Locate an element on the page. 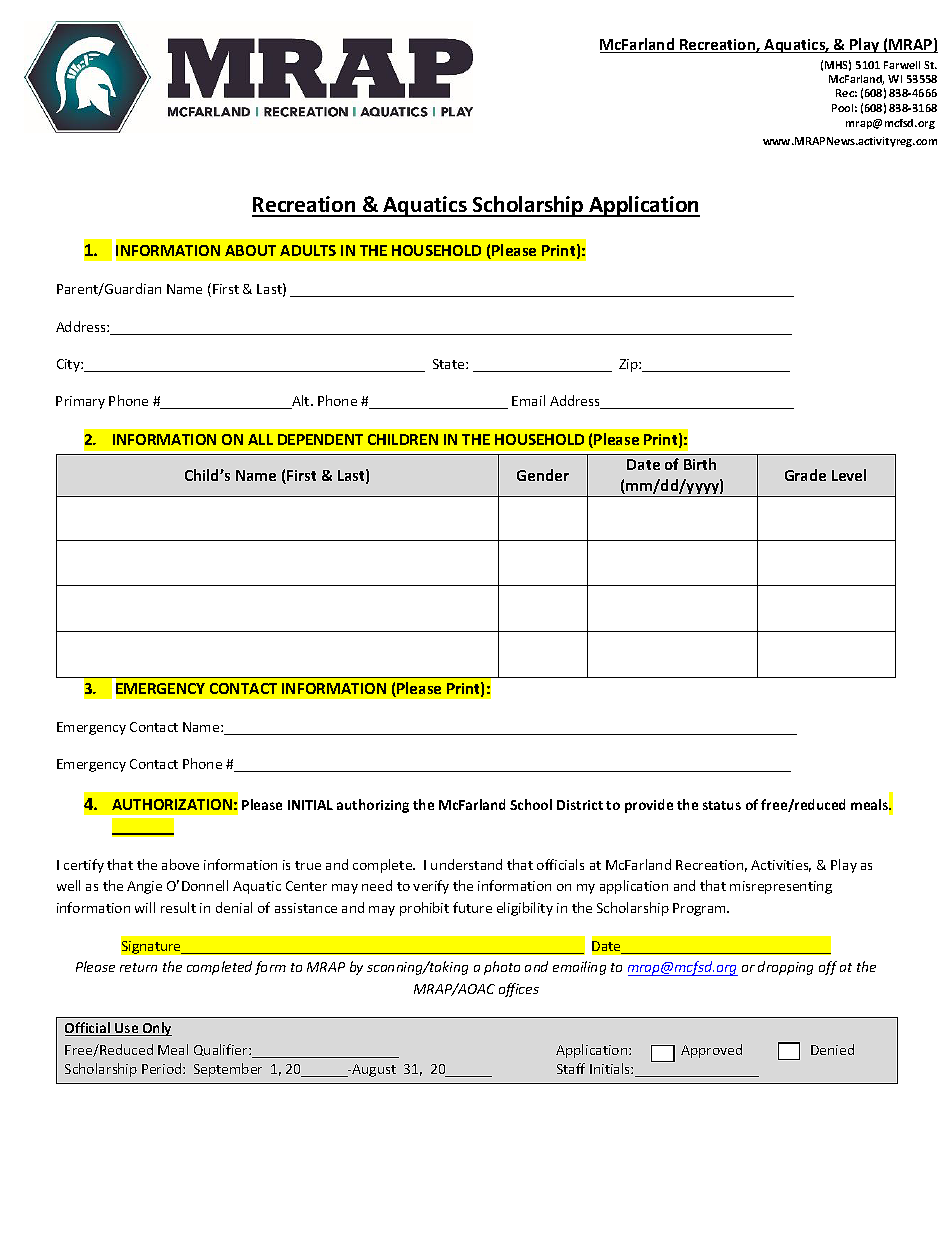 This page has height=1233, width=952. ADULTS is located at coordinates (308, 250).
